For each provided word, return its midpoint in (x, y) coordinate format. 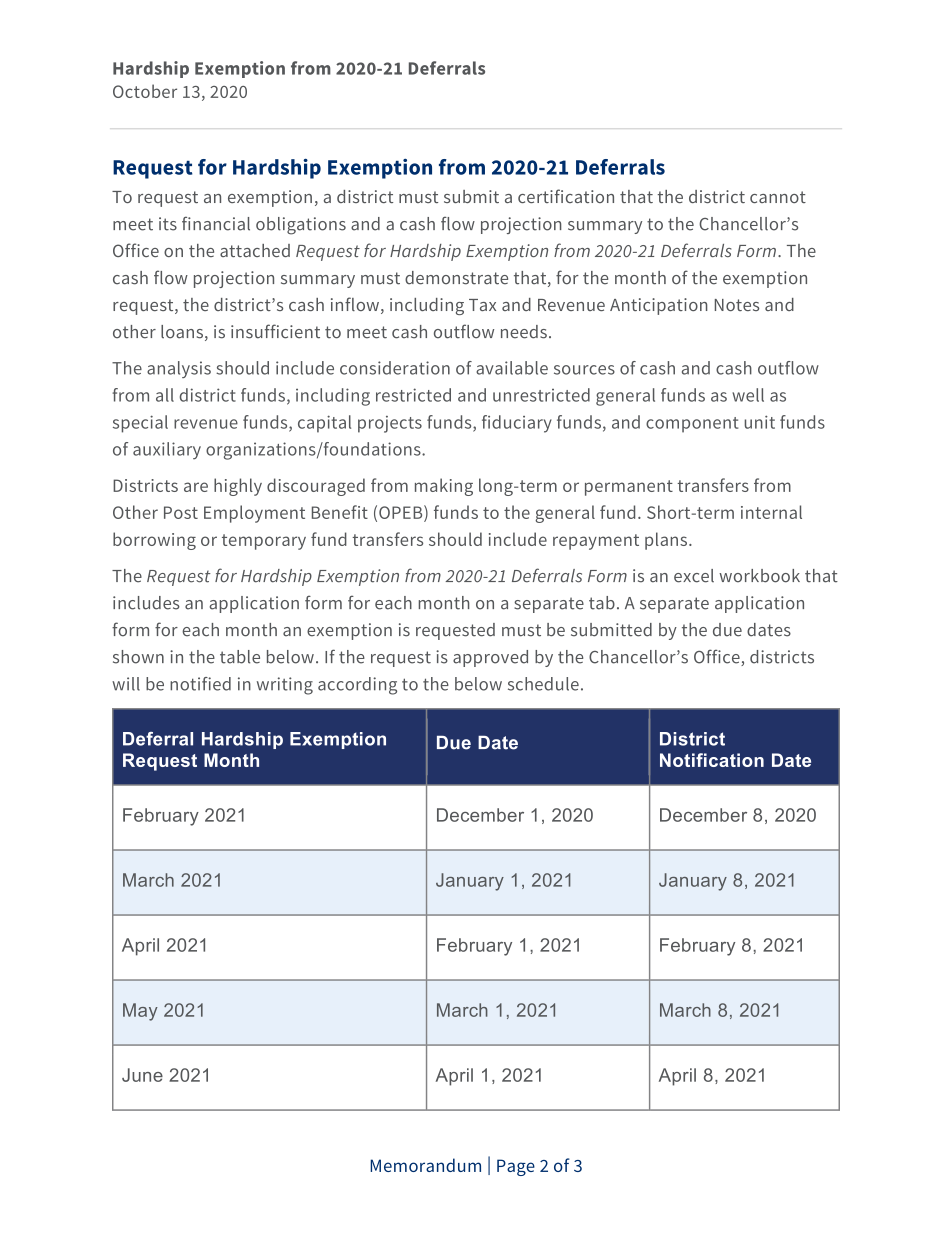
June (142, 1075)
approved (490, 658)
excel (694, 576)
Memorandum (425, 1165)
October (145, 91)
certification (566, 196)
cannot (778, 197)
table (240, 657)
